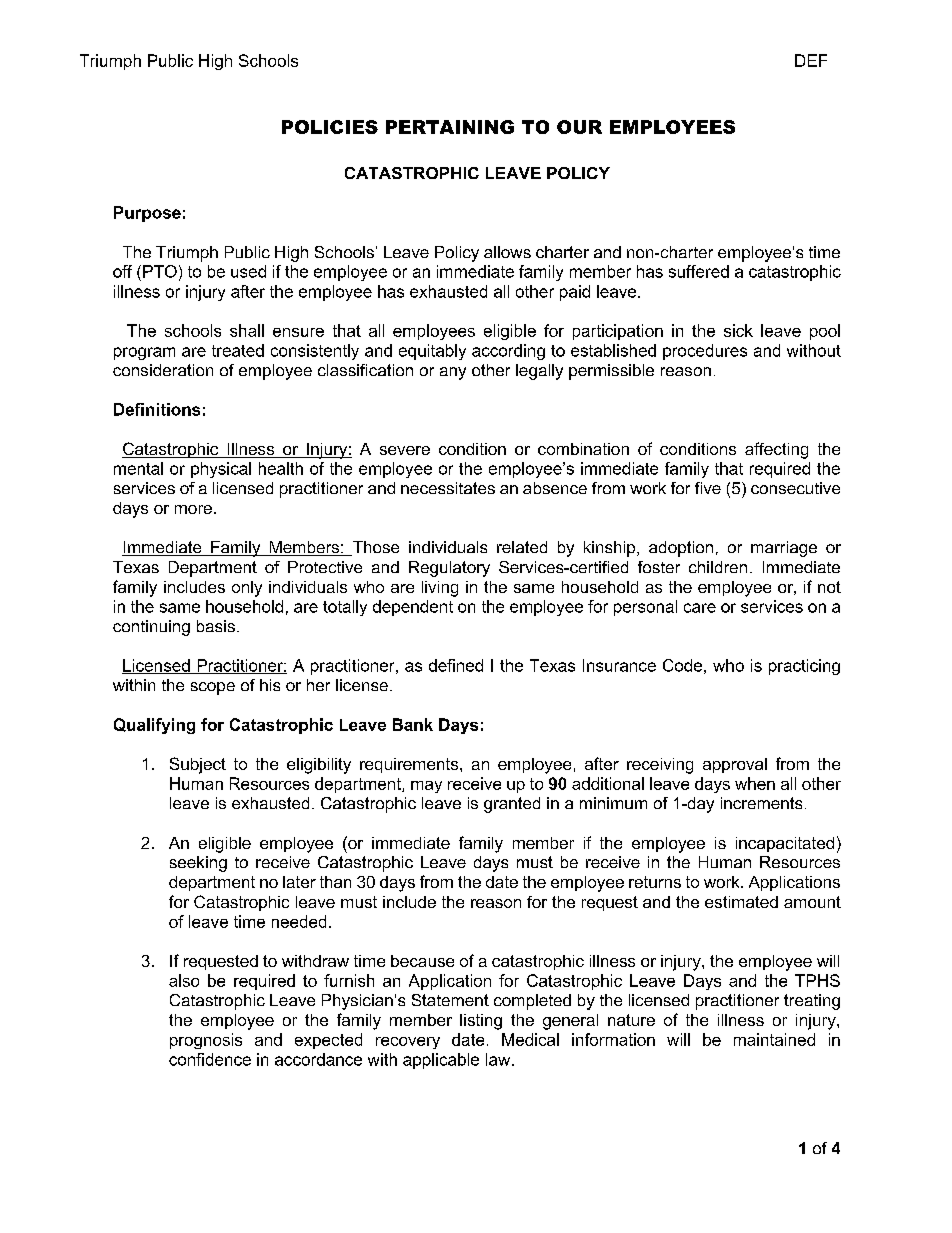 This page has height=1233, width=952. What do you see at coordinates (453, 373) in the page?
I see `any` at bounding box center [453, 373].
